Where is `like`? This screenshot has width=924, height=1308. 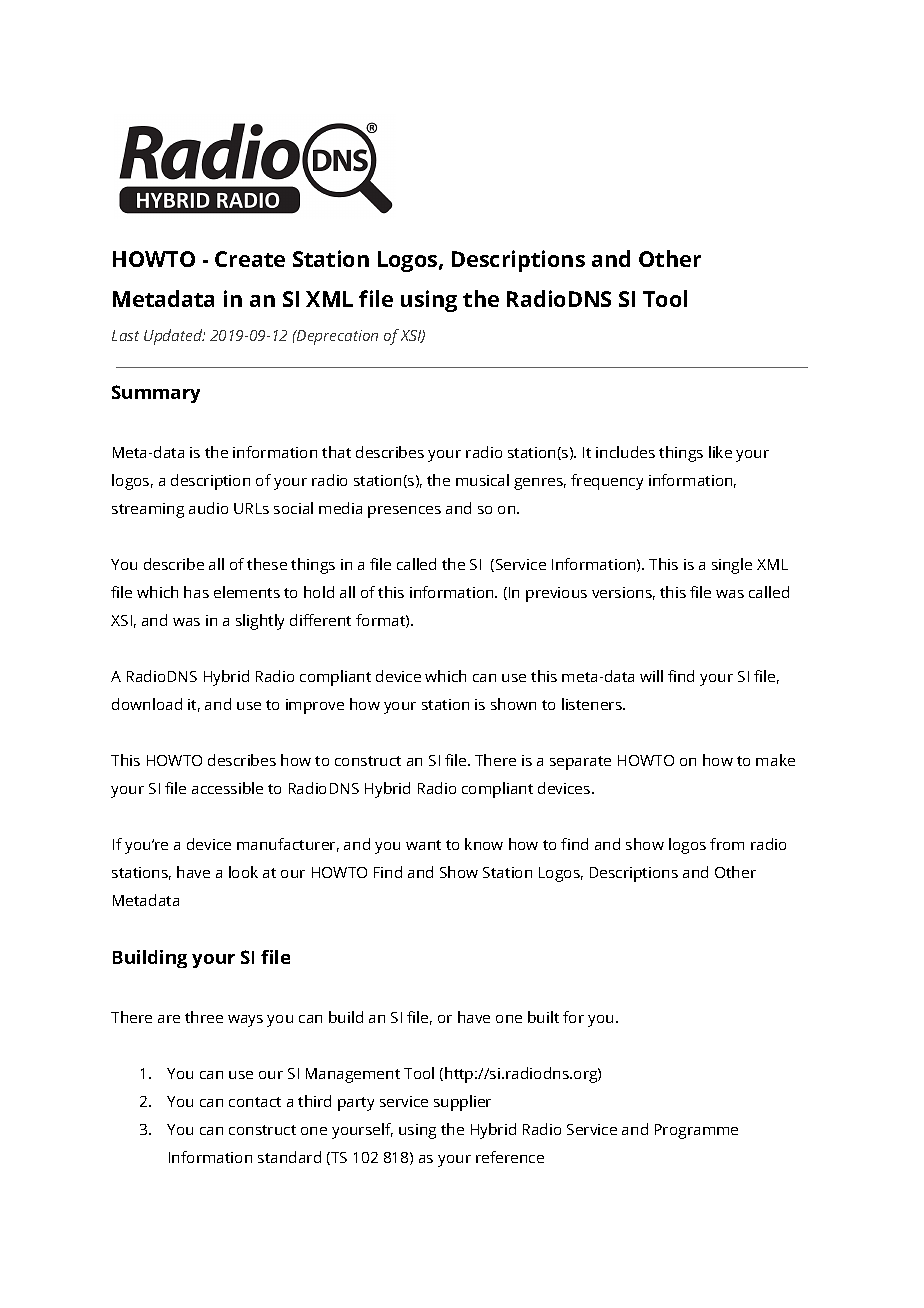 like is located at coordinates (720, 452).
